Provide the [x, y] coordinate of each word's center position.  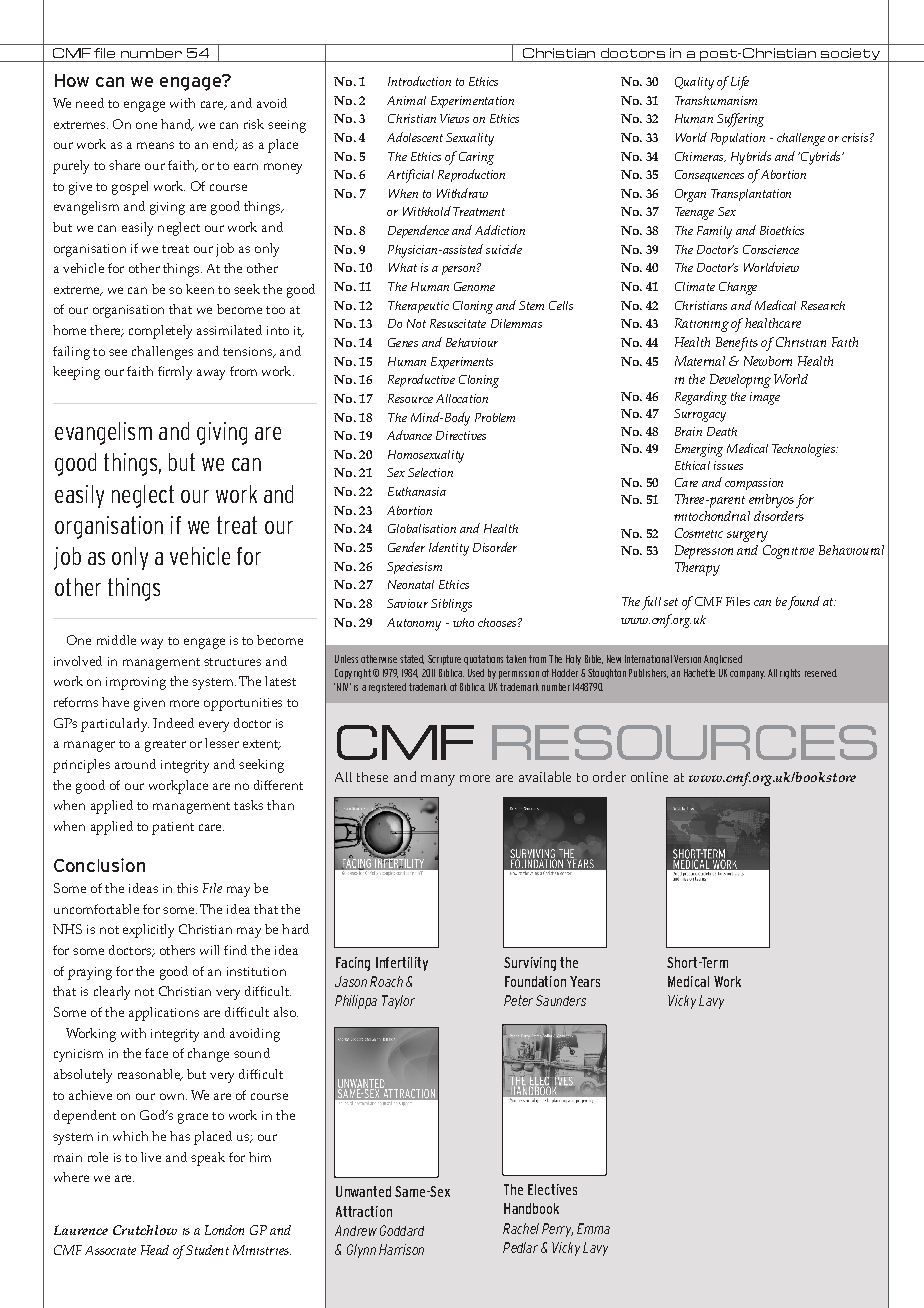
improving [136, 683]
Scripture [444, 660]
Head [155, 1250]
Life [740, 83]
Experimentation [472, 102]
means [155, 145]
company [747, 675]
